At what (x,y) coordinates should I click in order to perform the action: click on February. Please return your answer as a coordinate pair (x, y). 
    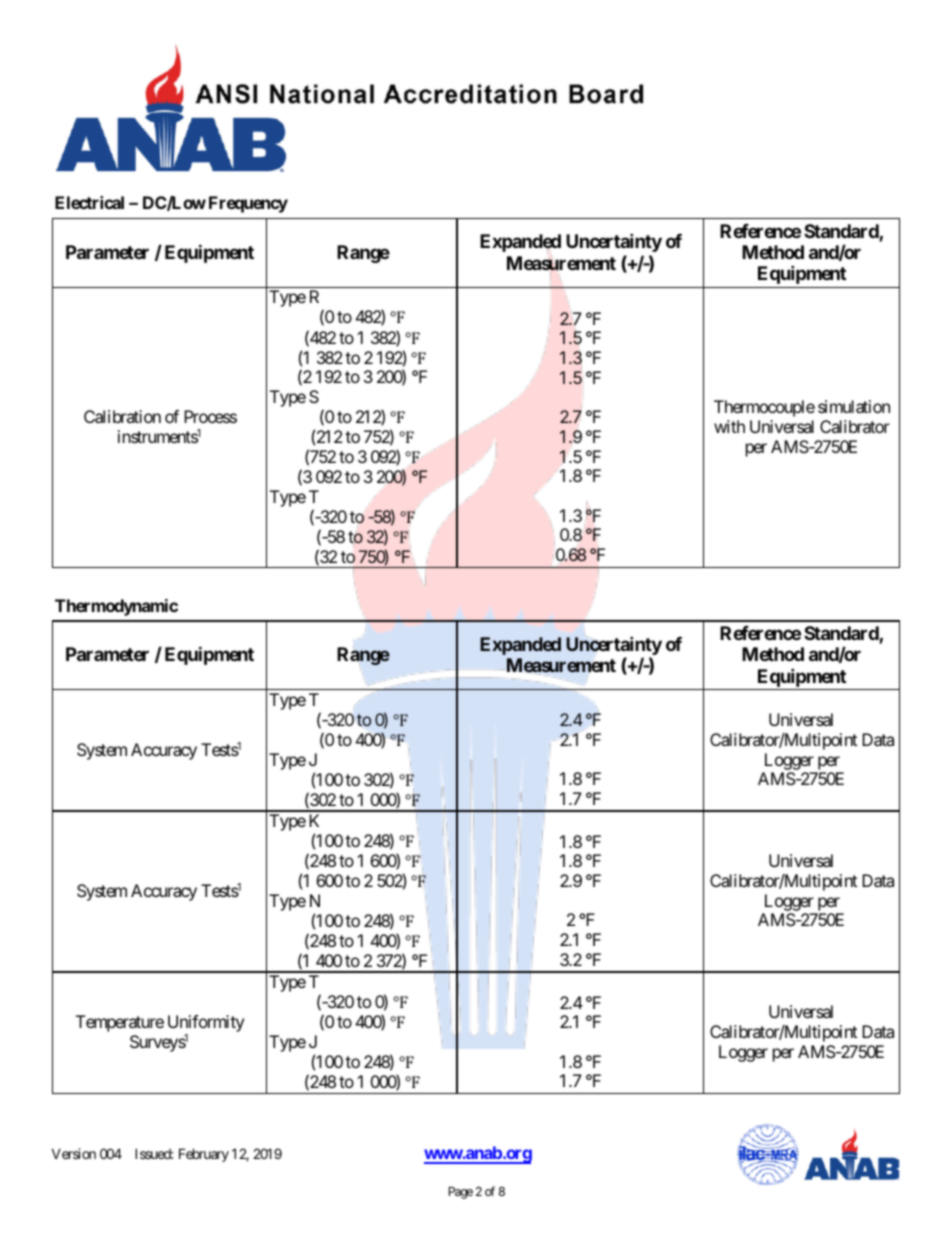
    Looking at the image, I should click on (204, 1155).
